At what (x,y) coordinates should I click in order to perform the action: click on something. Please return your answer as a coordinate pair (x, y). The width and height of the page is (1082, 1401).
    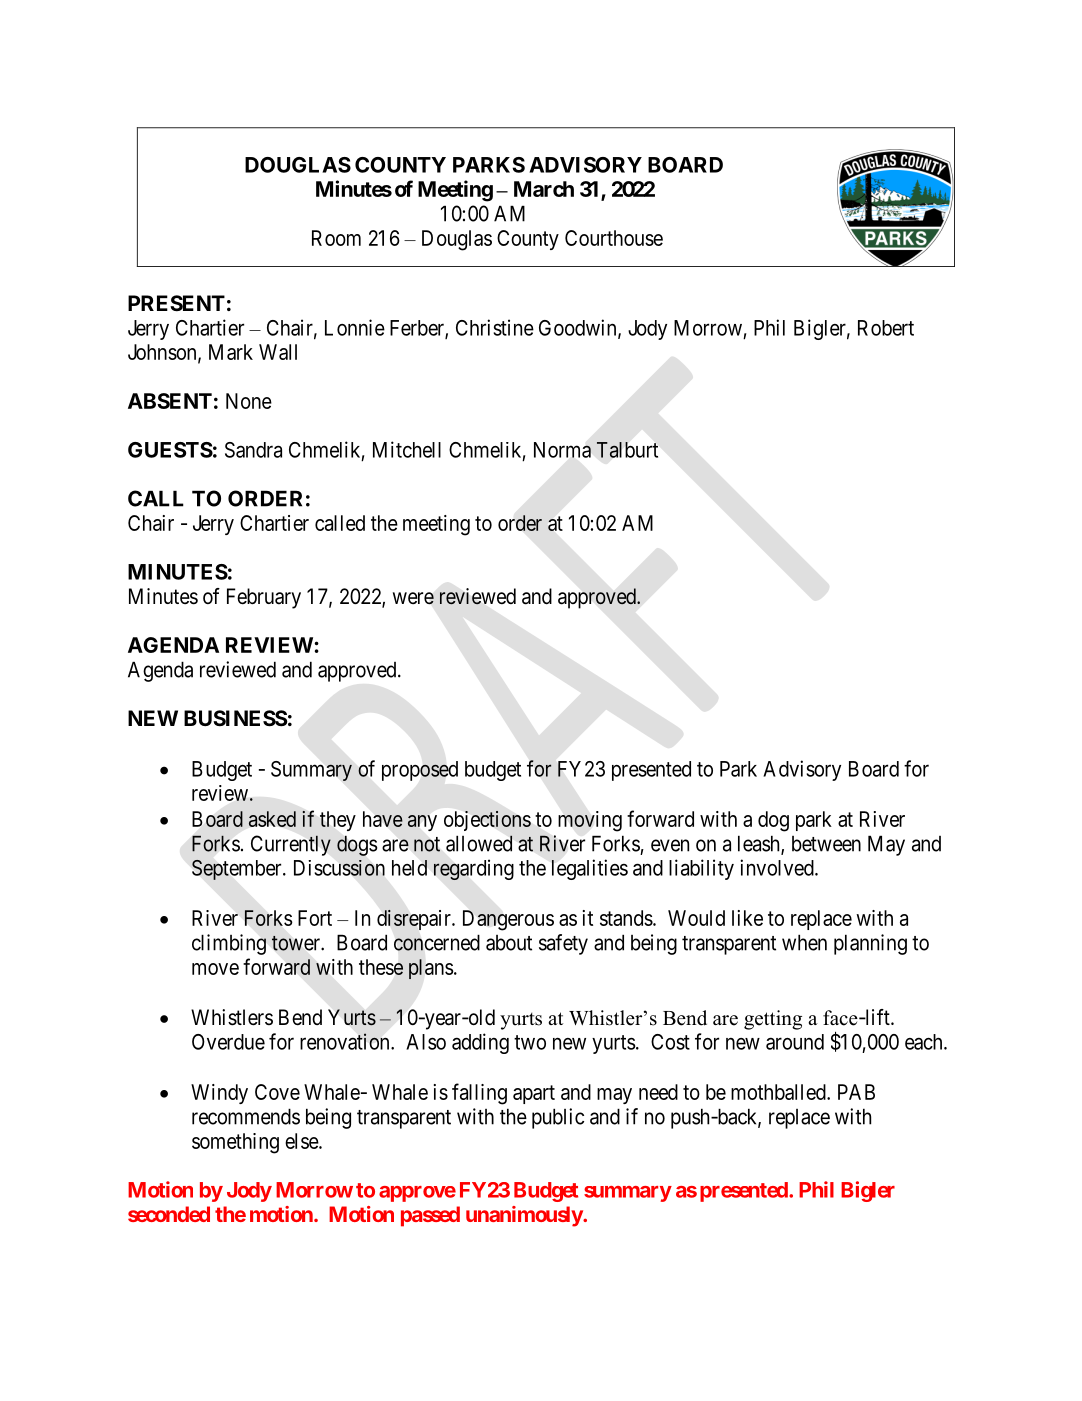
    Looking at the image, I should click on (235, 1143).
